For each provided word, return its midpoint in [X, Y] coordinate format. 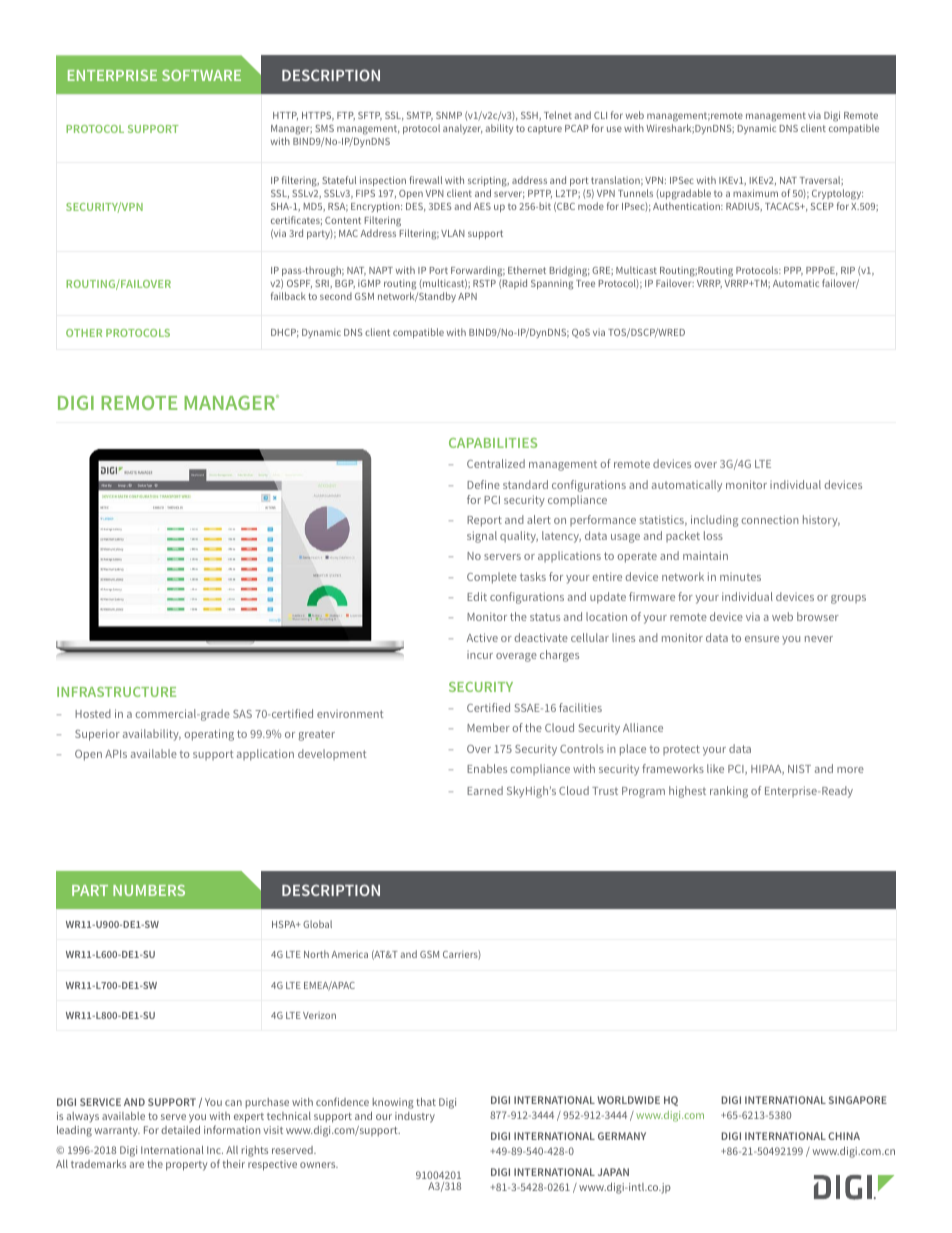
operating [209, 735]
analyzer [463, 129]
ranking [729, 792]
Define [483, 484]
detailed [180, 1130]
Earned [485, 790]
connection [770, 519]
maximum [755, 193]
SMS [324, 128]
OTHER [84, 333]
